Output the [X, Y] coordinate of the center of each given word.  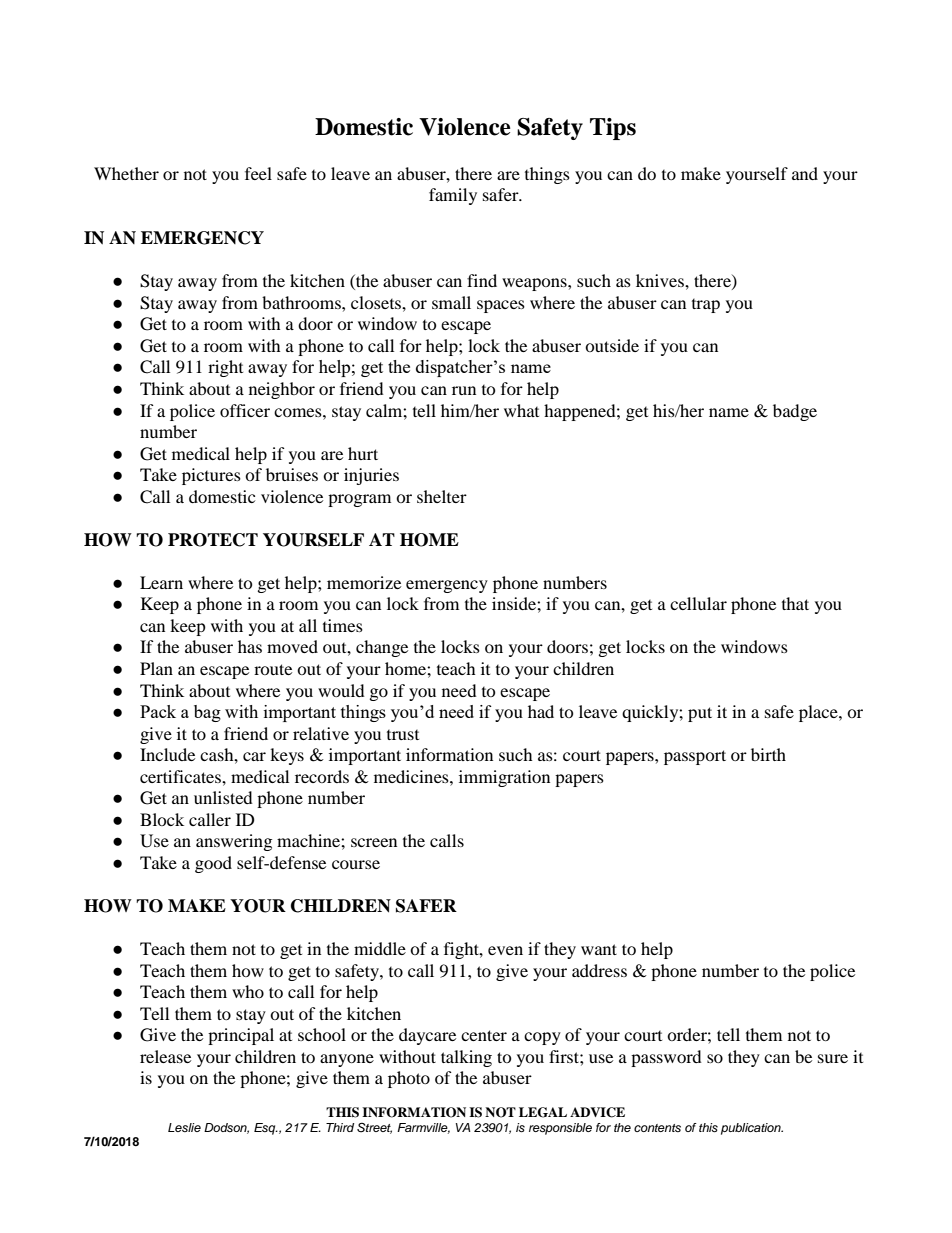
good [213, 864]
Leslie [184, 1127]
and [805, 173]
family [453, 196]
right [225, 368]
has [250, 646]
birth [768, 754]
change [382, 648]
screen [374, 842]
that [795, 603]
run [464, 390]
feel [258, 173]
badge [795, 412]
